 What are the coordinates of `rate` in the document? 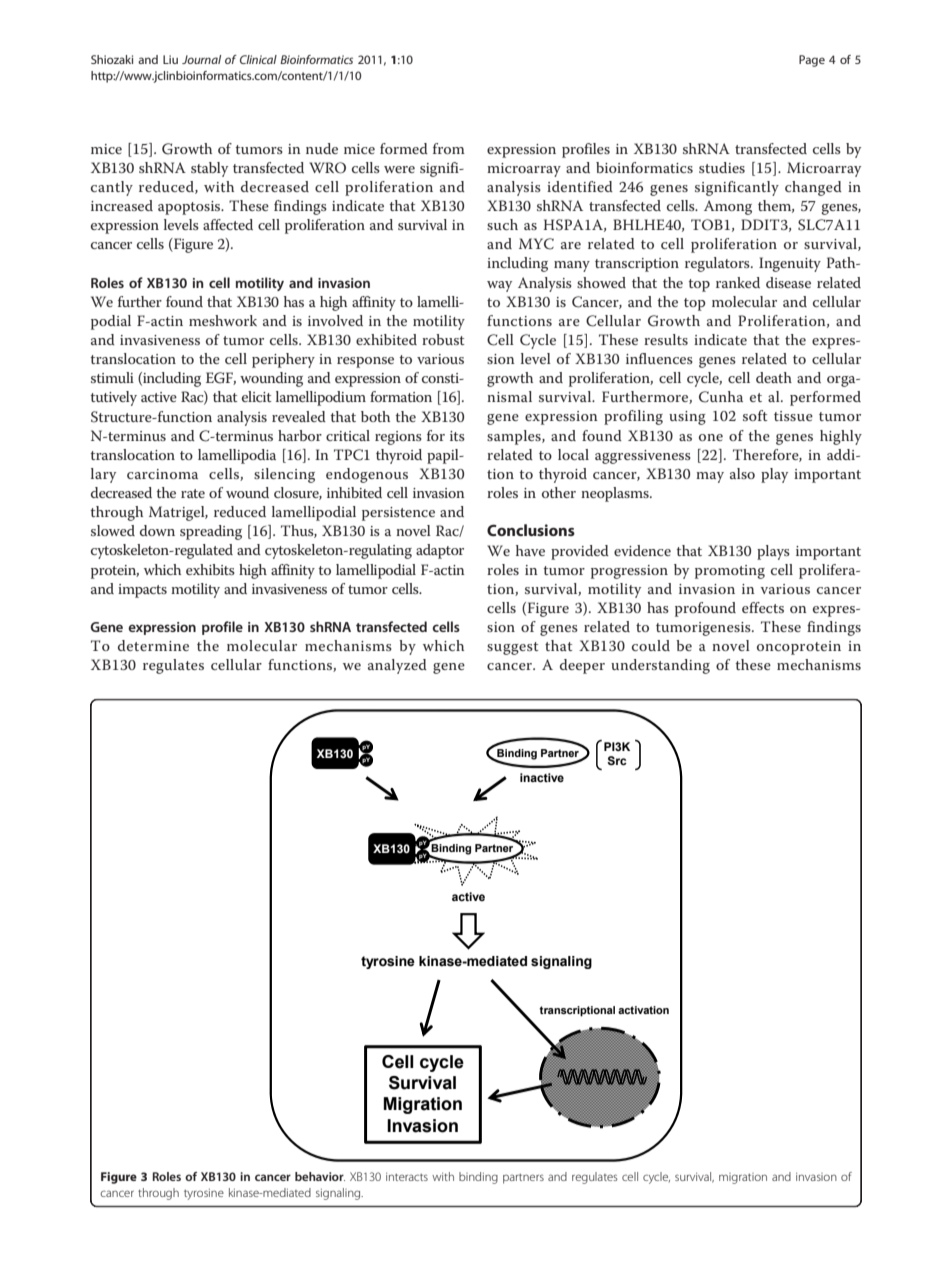 It's located at (193, 493).
